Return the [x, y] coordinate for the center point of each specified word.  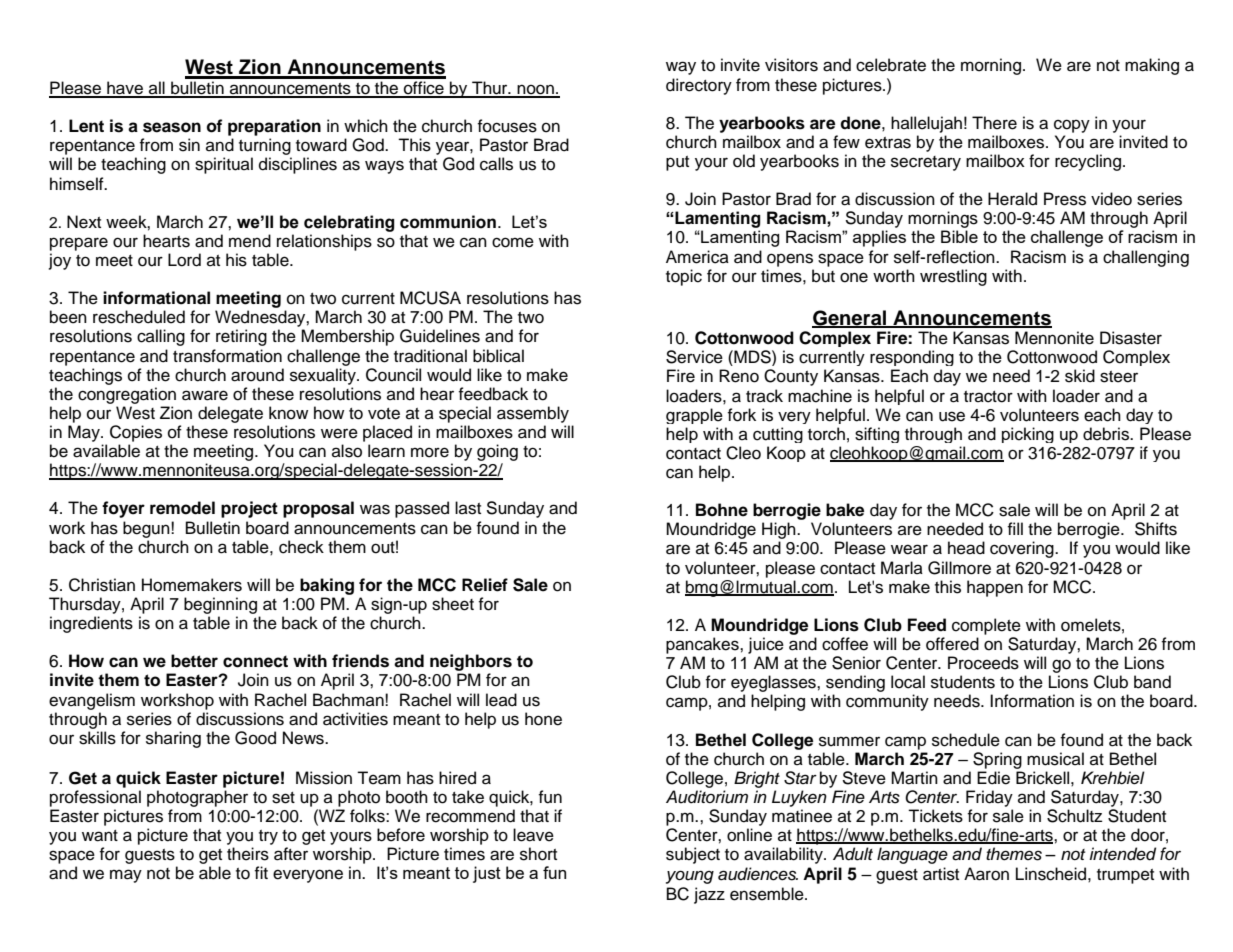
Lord [184, 260]
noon [535, 90]
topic [684, 277]
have [125, 89]
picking [1028, 435]
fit [261, 872]
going [497, 452]
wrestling [953, 277]
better [194, 661]
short [538, 854]
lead [501, 700]
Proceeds [983, 663]
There [994, 123]
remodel [182, 508]
